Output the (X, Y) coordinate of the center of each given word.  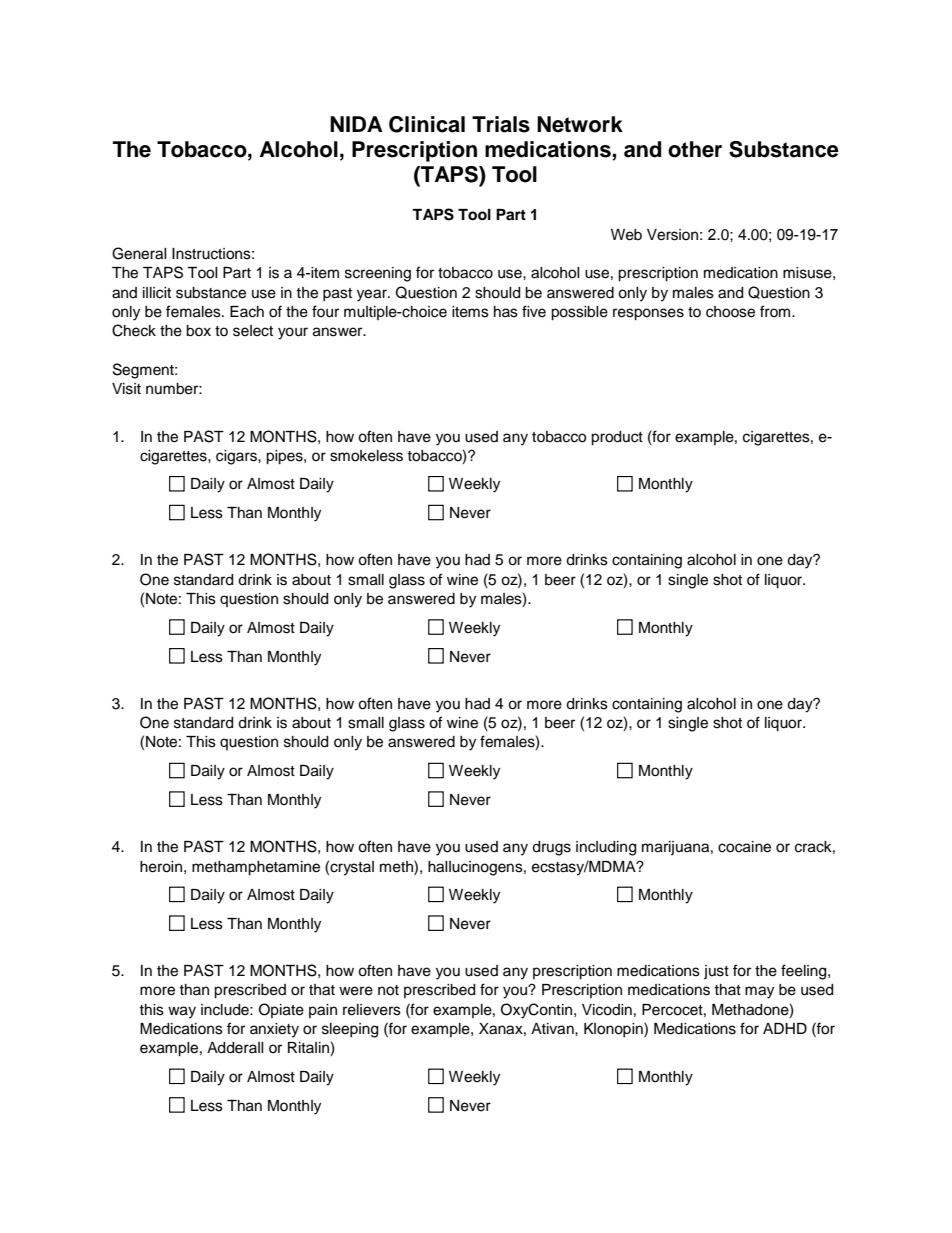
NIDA (356, 124)
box (198, 331)
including (606, 848)
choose (730, 312)
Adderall (235, 1048)
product (617, 438)
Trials (501, 124)
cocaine (744, 847)
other (695, 149)
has (506, 312)
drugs (551, 848)
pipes (285, 457)
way (182, 1012)
